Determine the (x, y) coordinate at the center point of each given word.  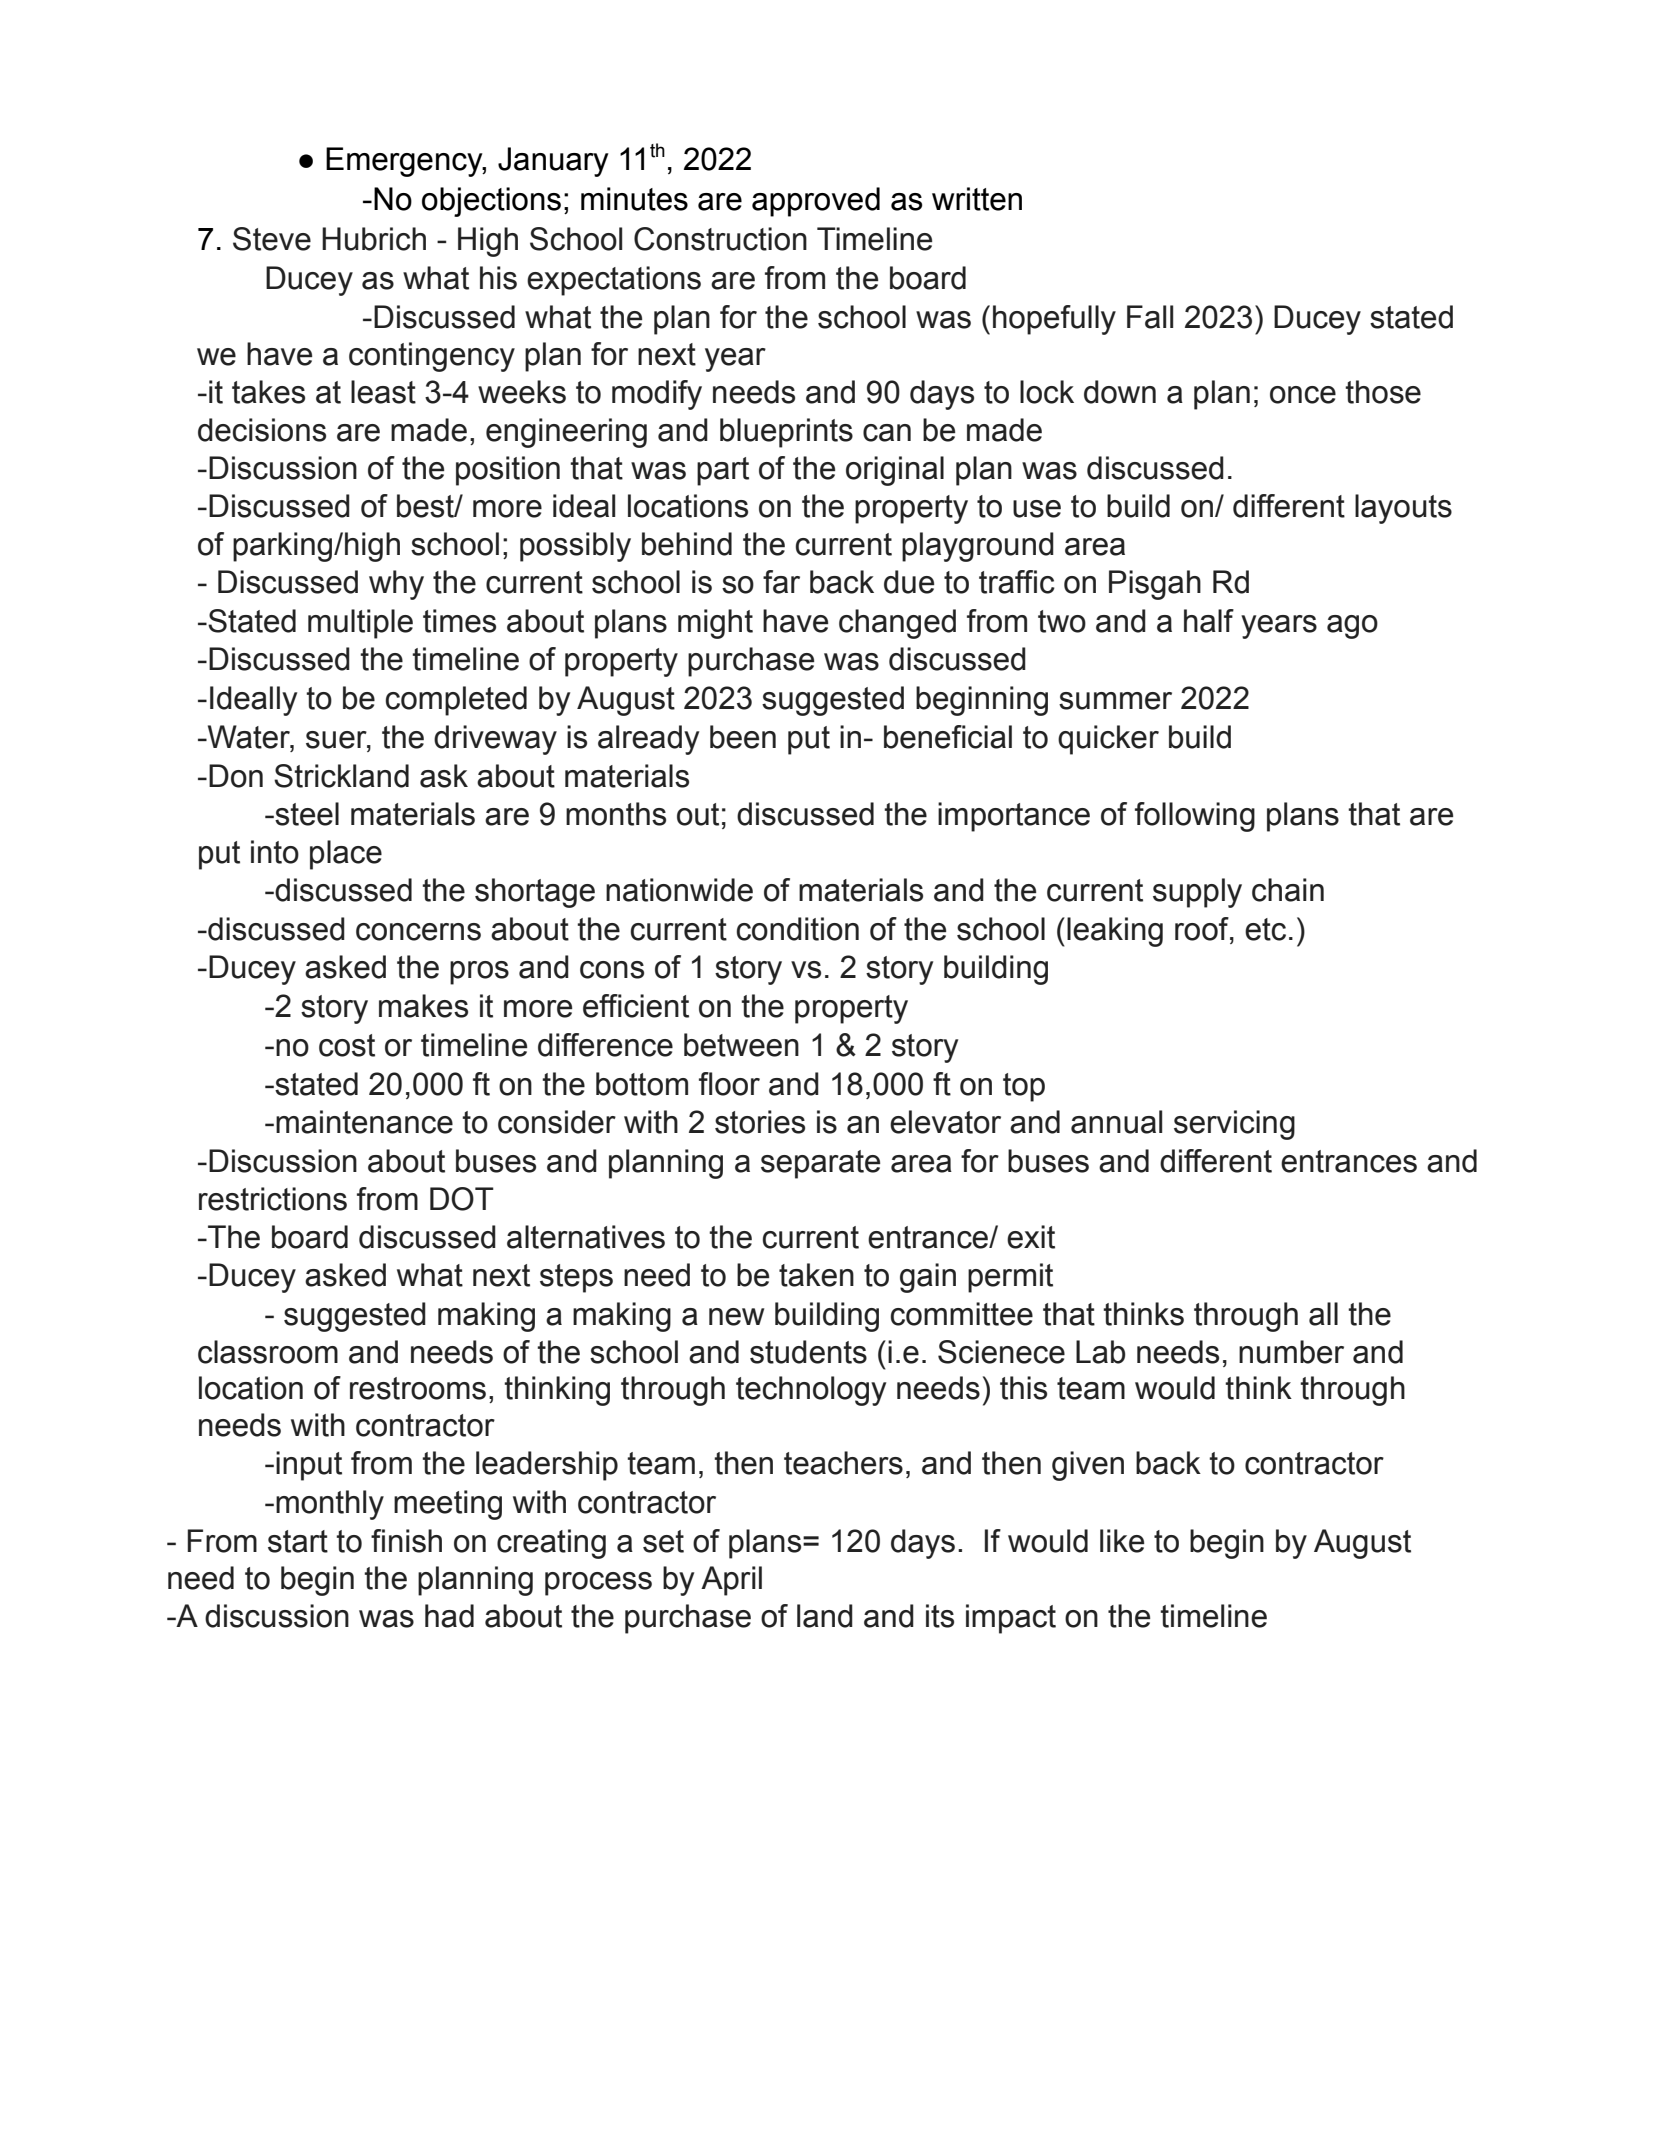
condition (798, 929)
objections (491, 202)
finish (406, 1541)
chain (1288, 890)
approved (816, 202)
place (346, 855)
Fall (1150, 317)
